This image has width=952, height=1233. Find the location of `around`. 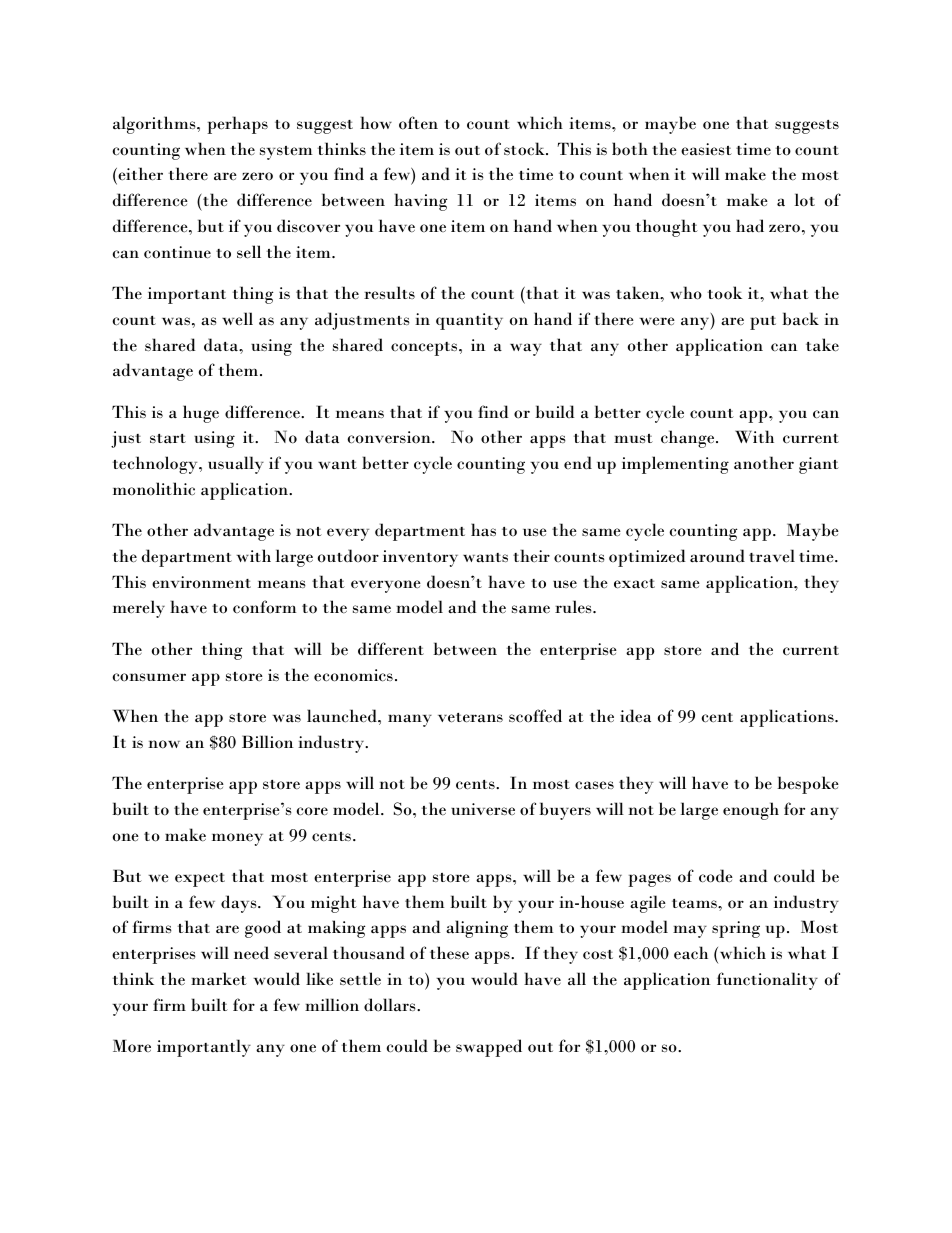

around is located at coordinates (717, 556).
